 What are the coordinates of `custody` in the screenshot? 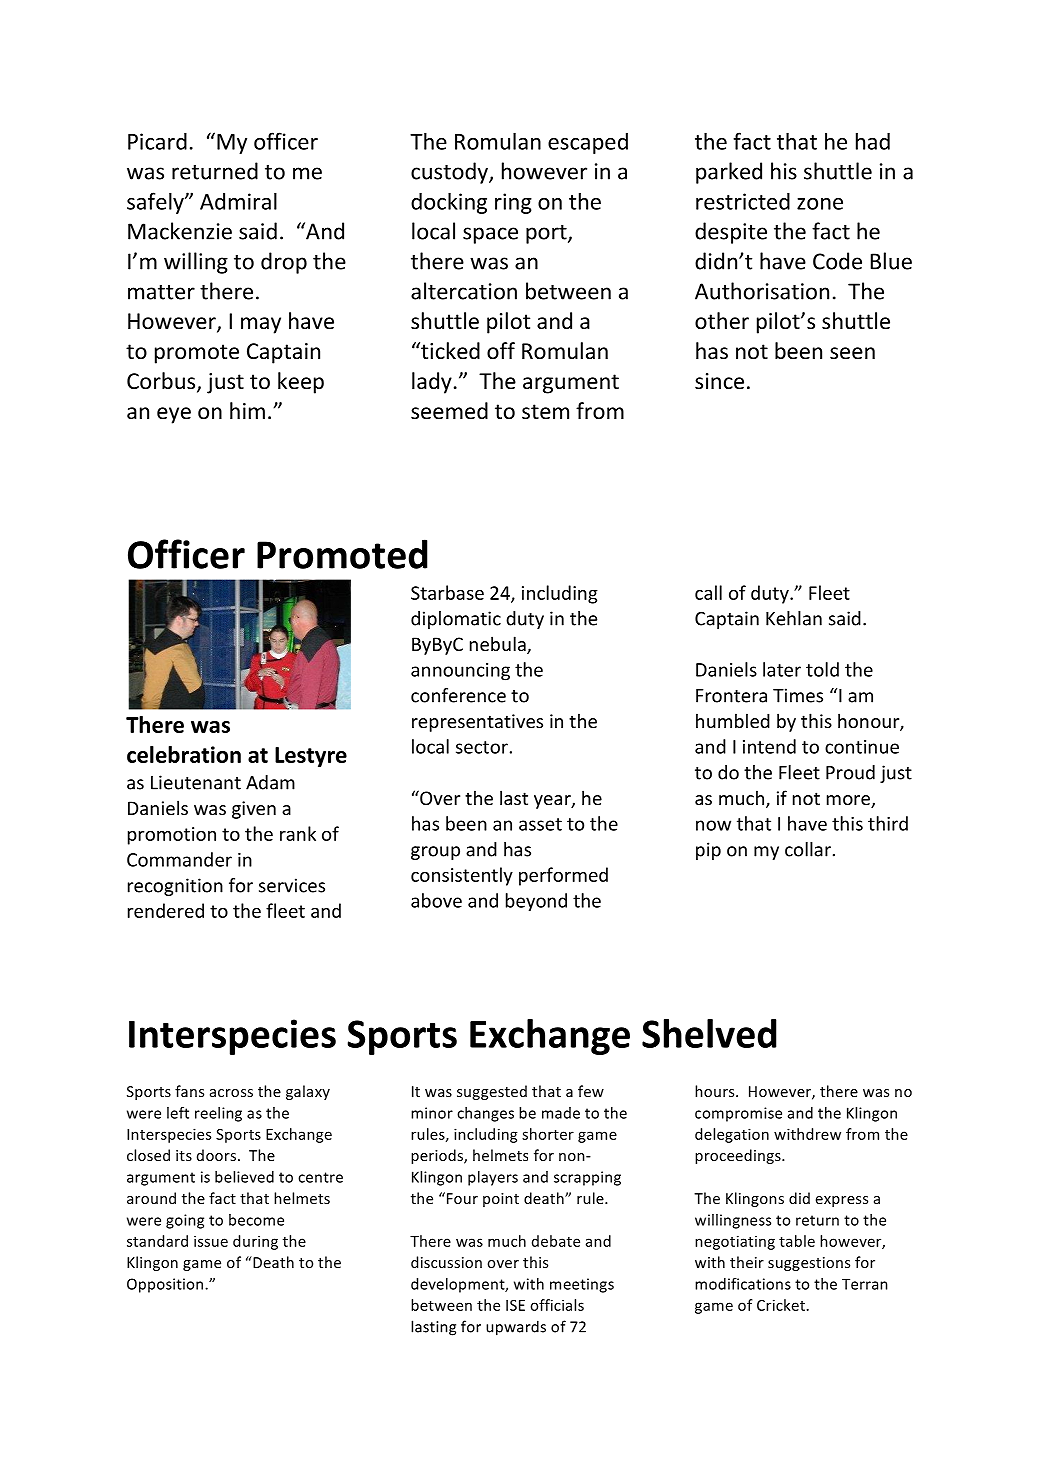 It's located at (450, 173).
